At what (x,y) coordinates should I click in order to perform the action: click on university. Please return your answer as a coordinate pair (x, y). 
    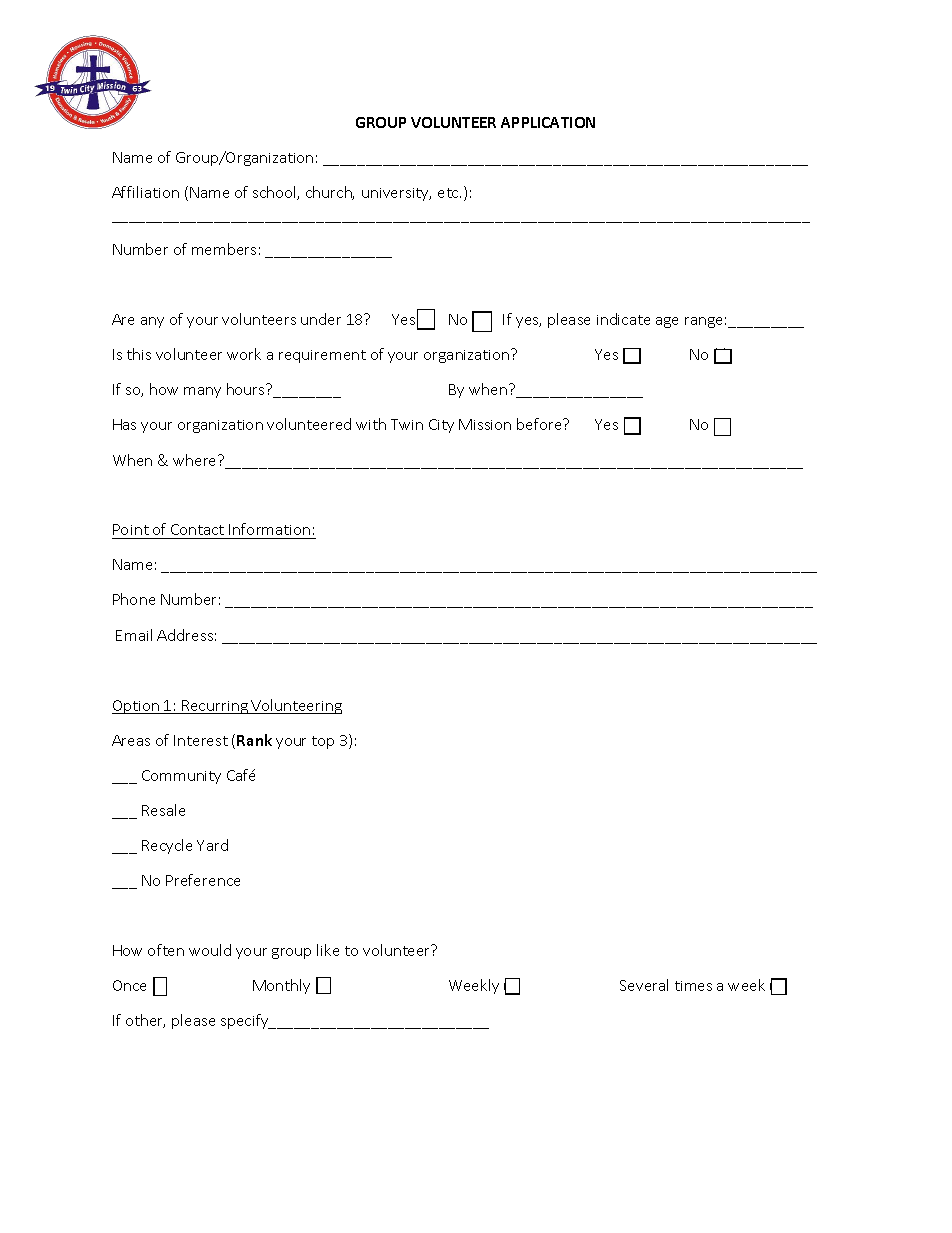
    Looking at the image, I should click on (396, 194).
